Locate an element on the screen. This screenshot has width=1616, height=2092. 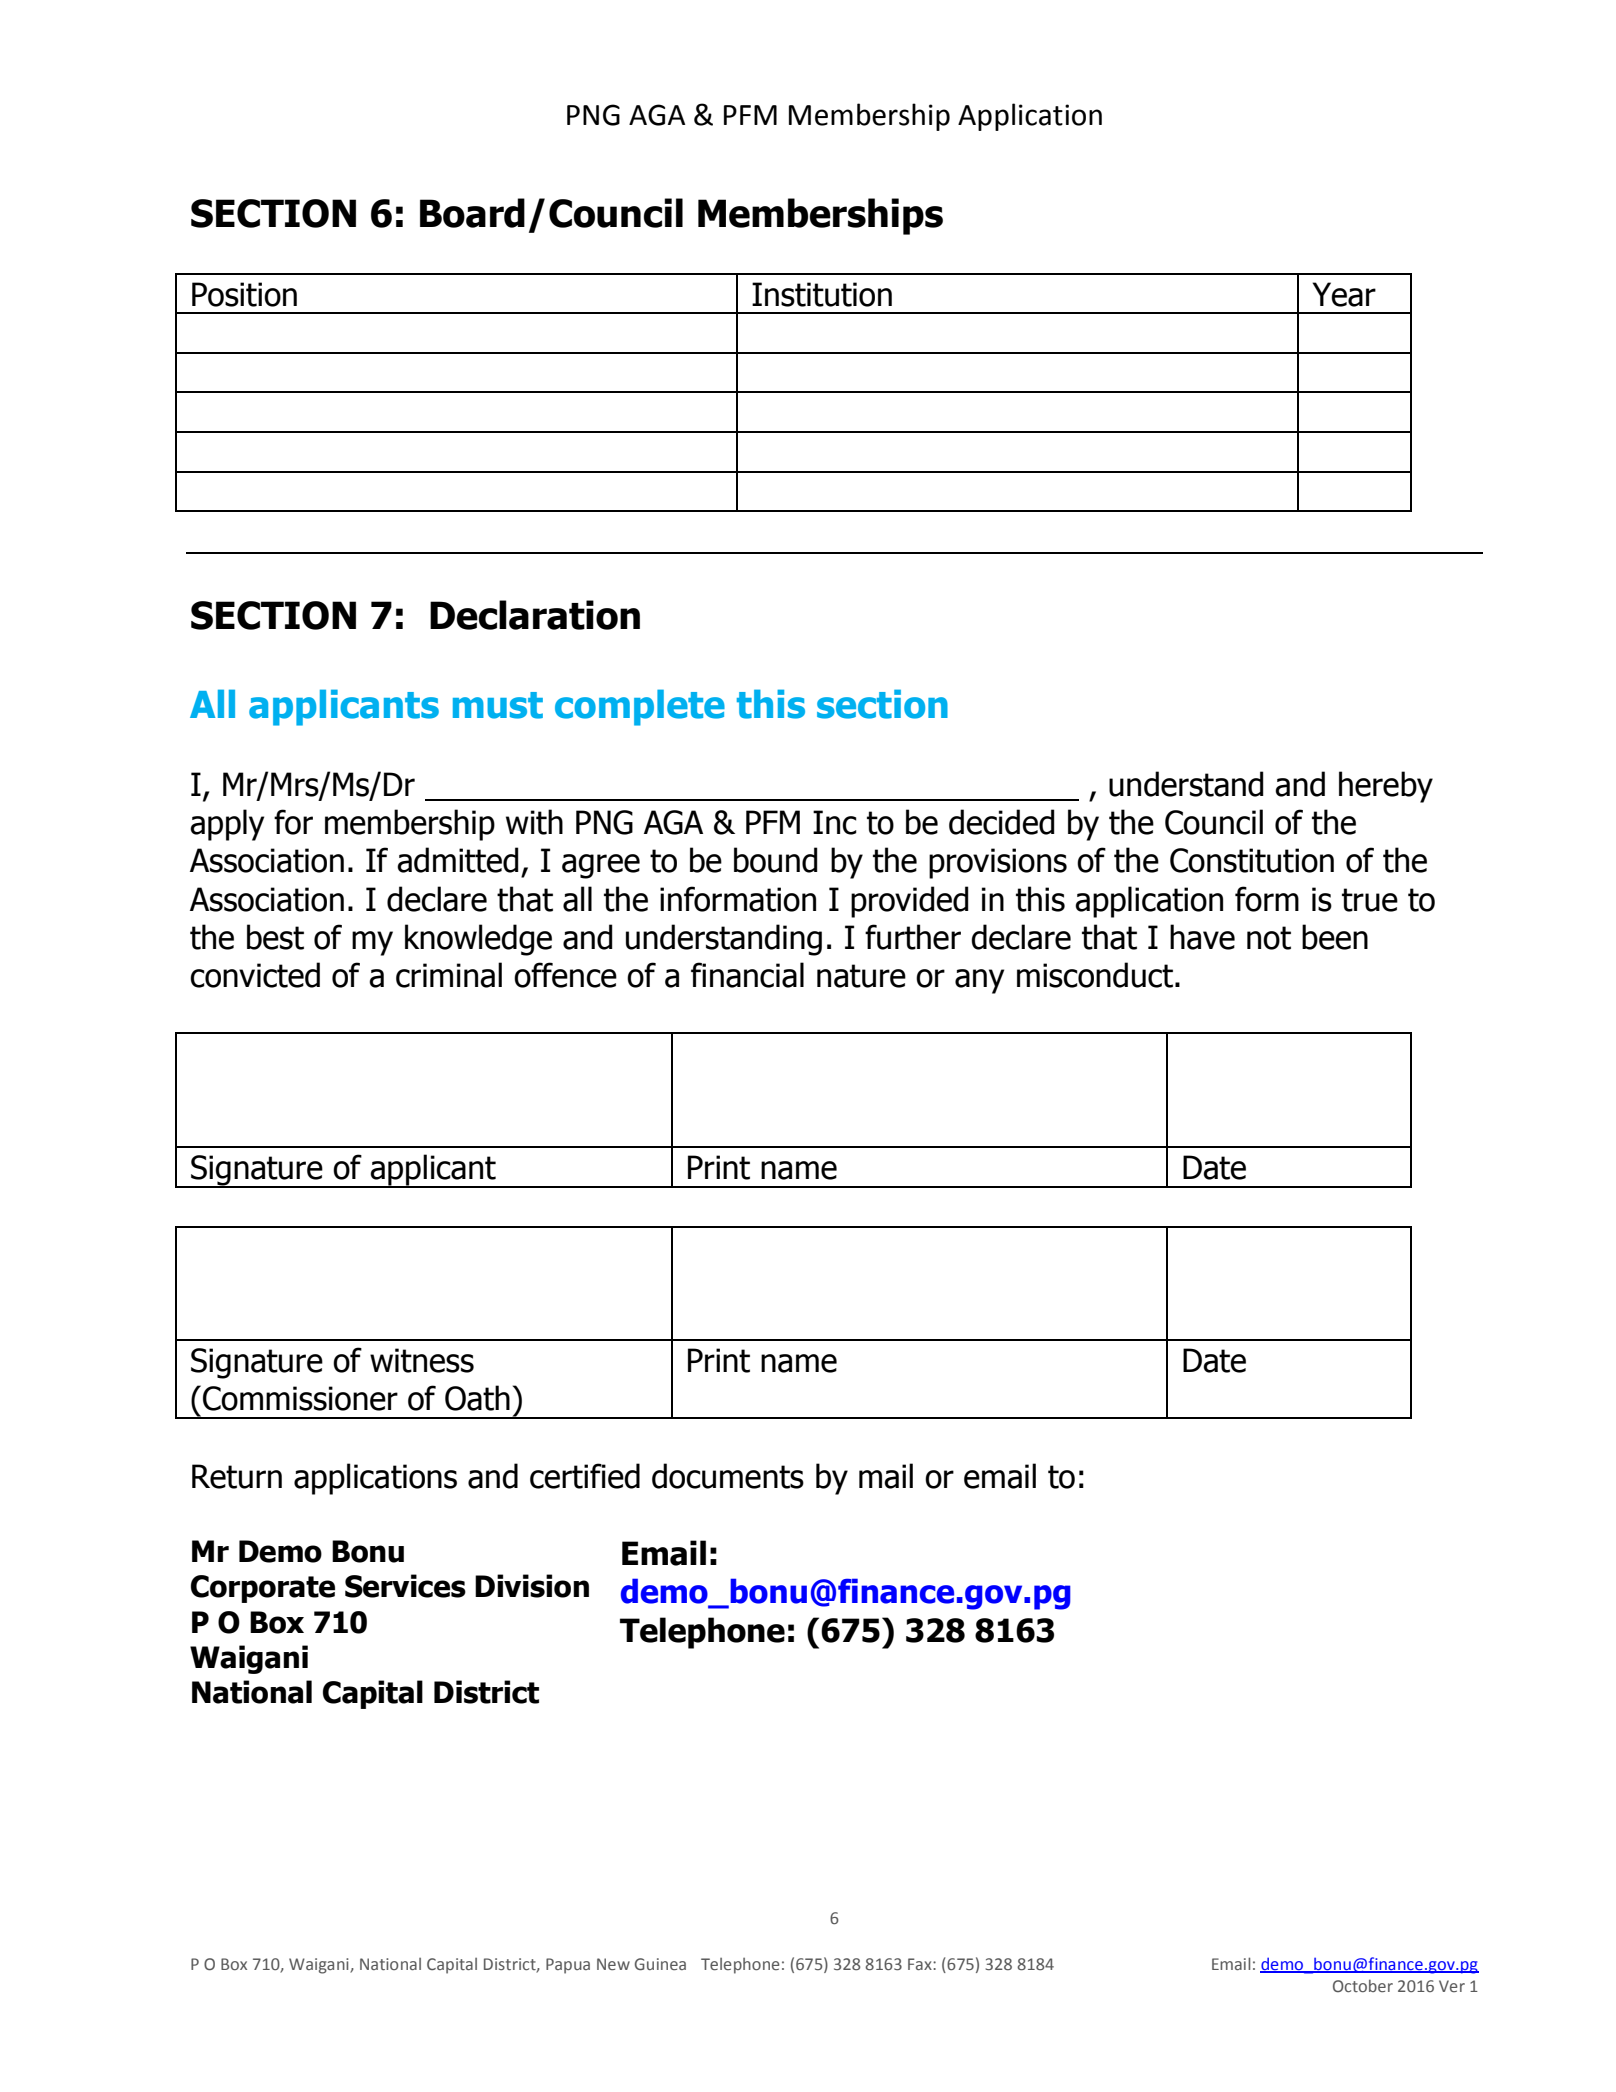
Papua is located at coordinates (568, 1966).
